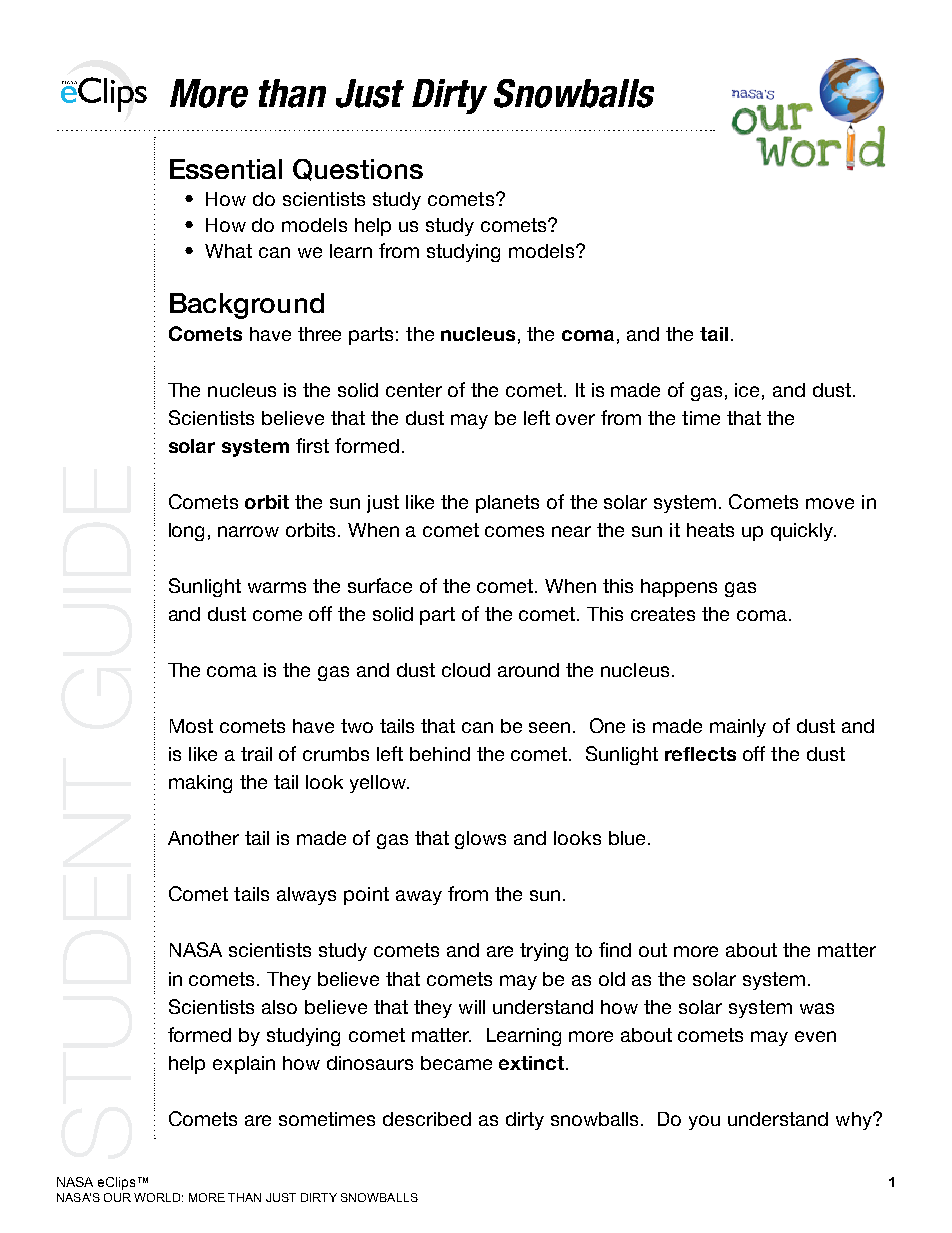 The height and width of the page is (1233, 952). What do you see at coordinates (627, 838) in the page?
I see `blue` at bounding box center [627, 838].
